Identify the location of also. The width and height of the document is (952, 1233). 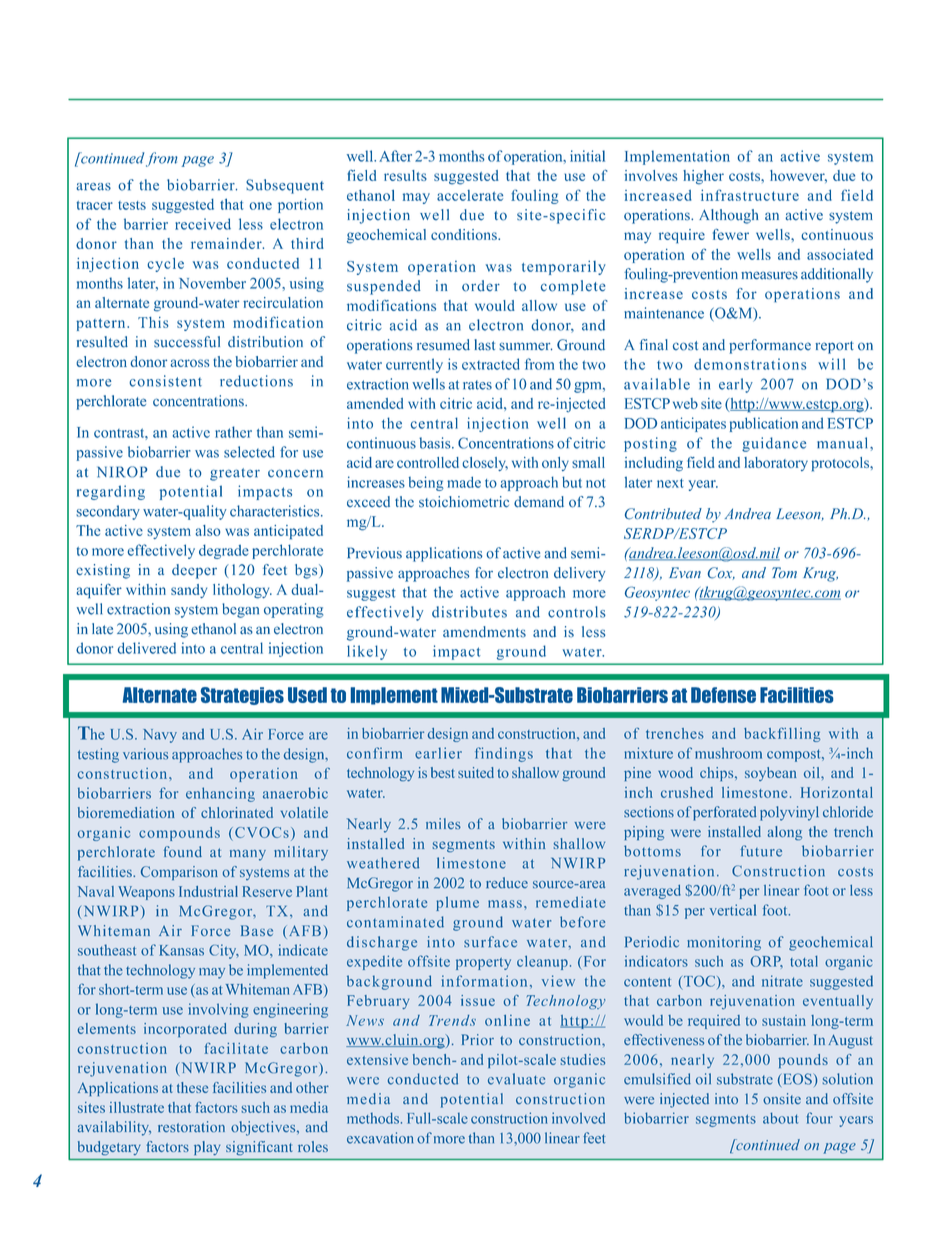
(208, 530).
